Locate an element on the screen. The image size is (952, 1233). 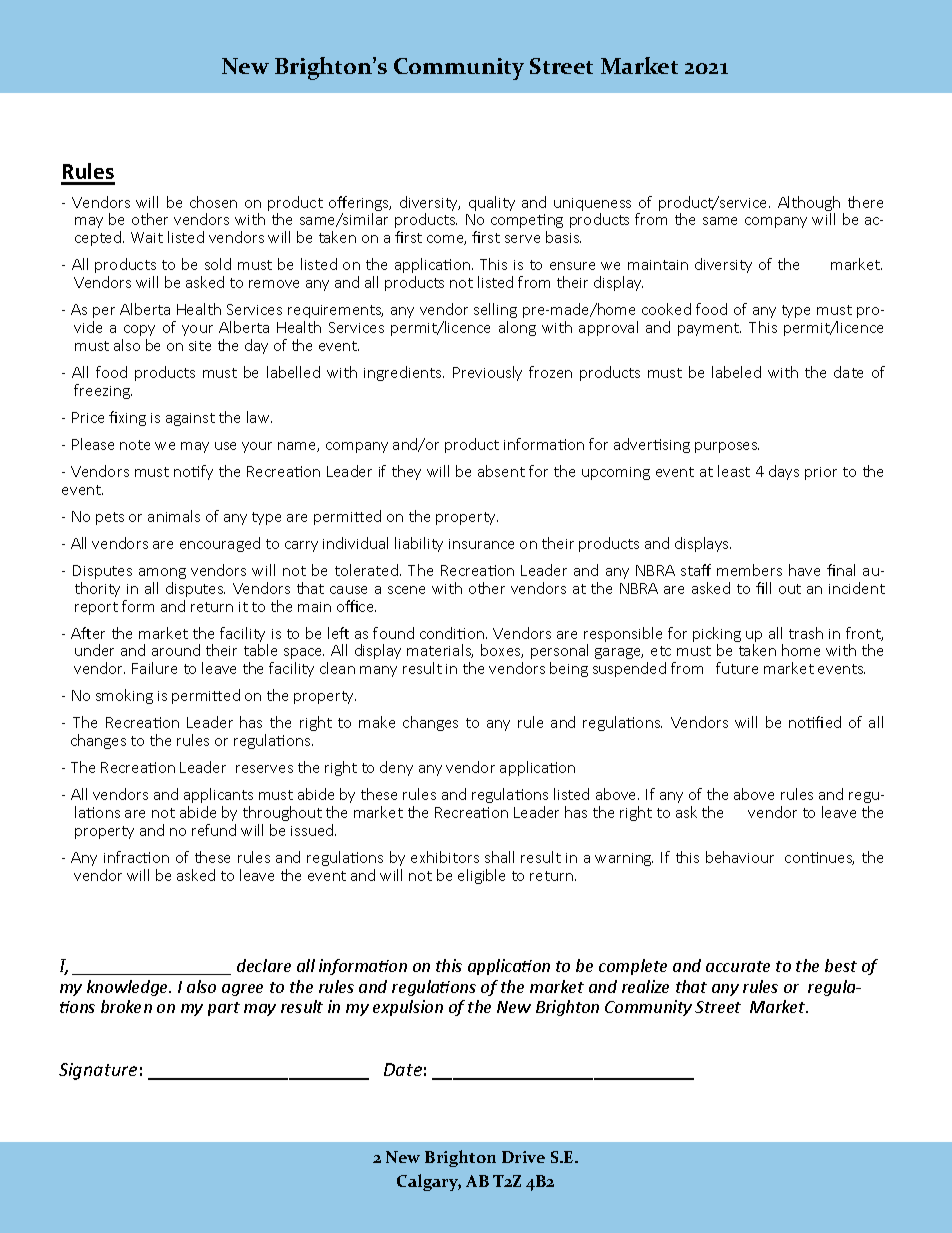
Although is located at coordinates (809, 205).
